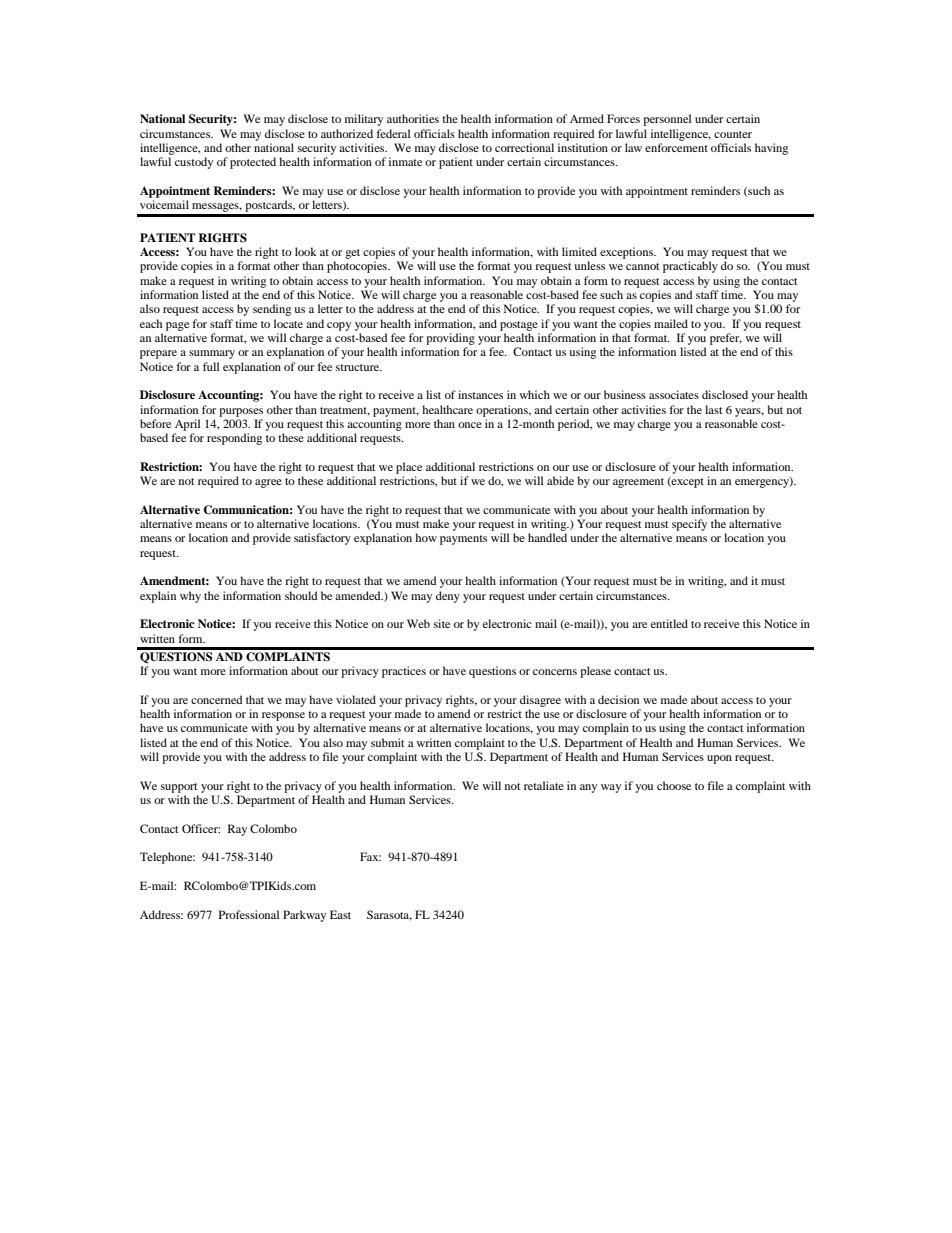 This document has height=1233, width=952. Describe the element at coordinates (426, 537) in the document. I see `how` at that location.
